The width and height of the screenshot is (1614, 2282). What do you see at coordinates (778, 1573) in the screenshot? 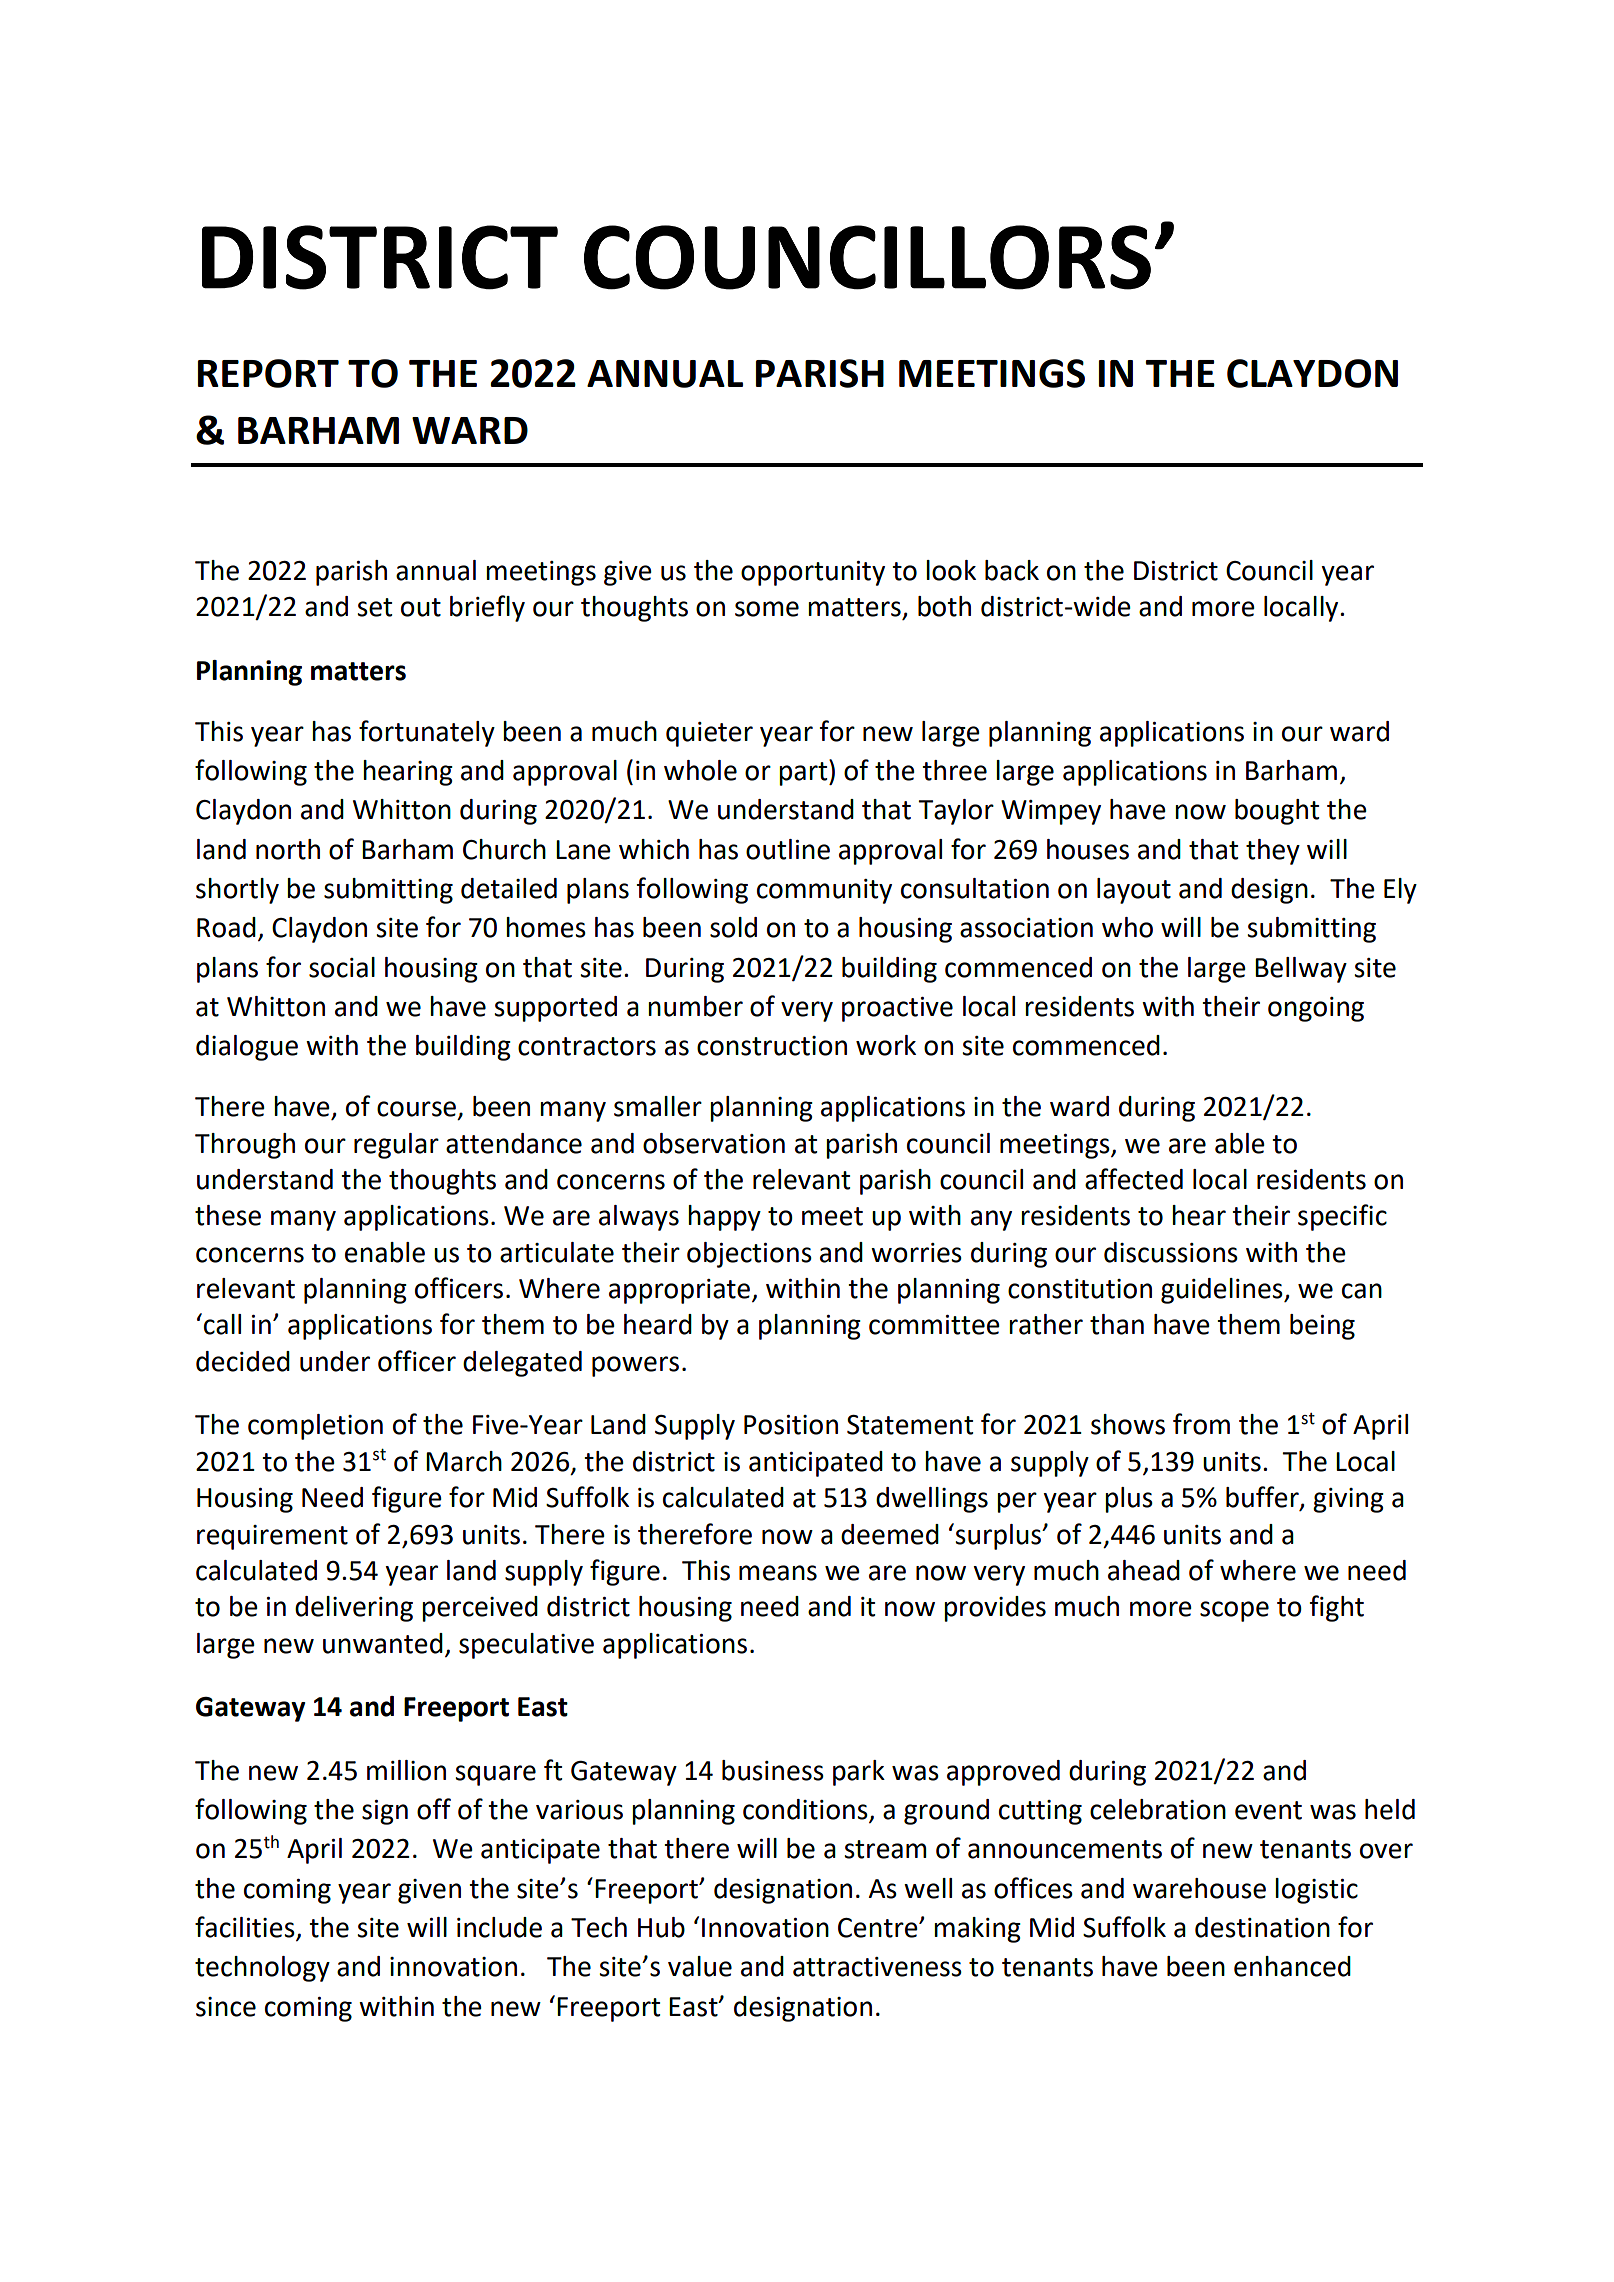
I see `means` at bounding box center [778, 1573].
